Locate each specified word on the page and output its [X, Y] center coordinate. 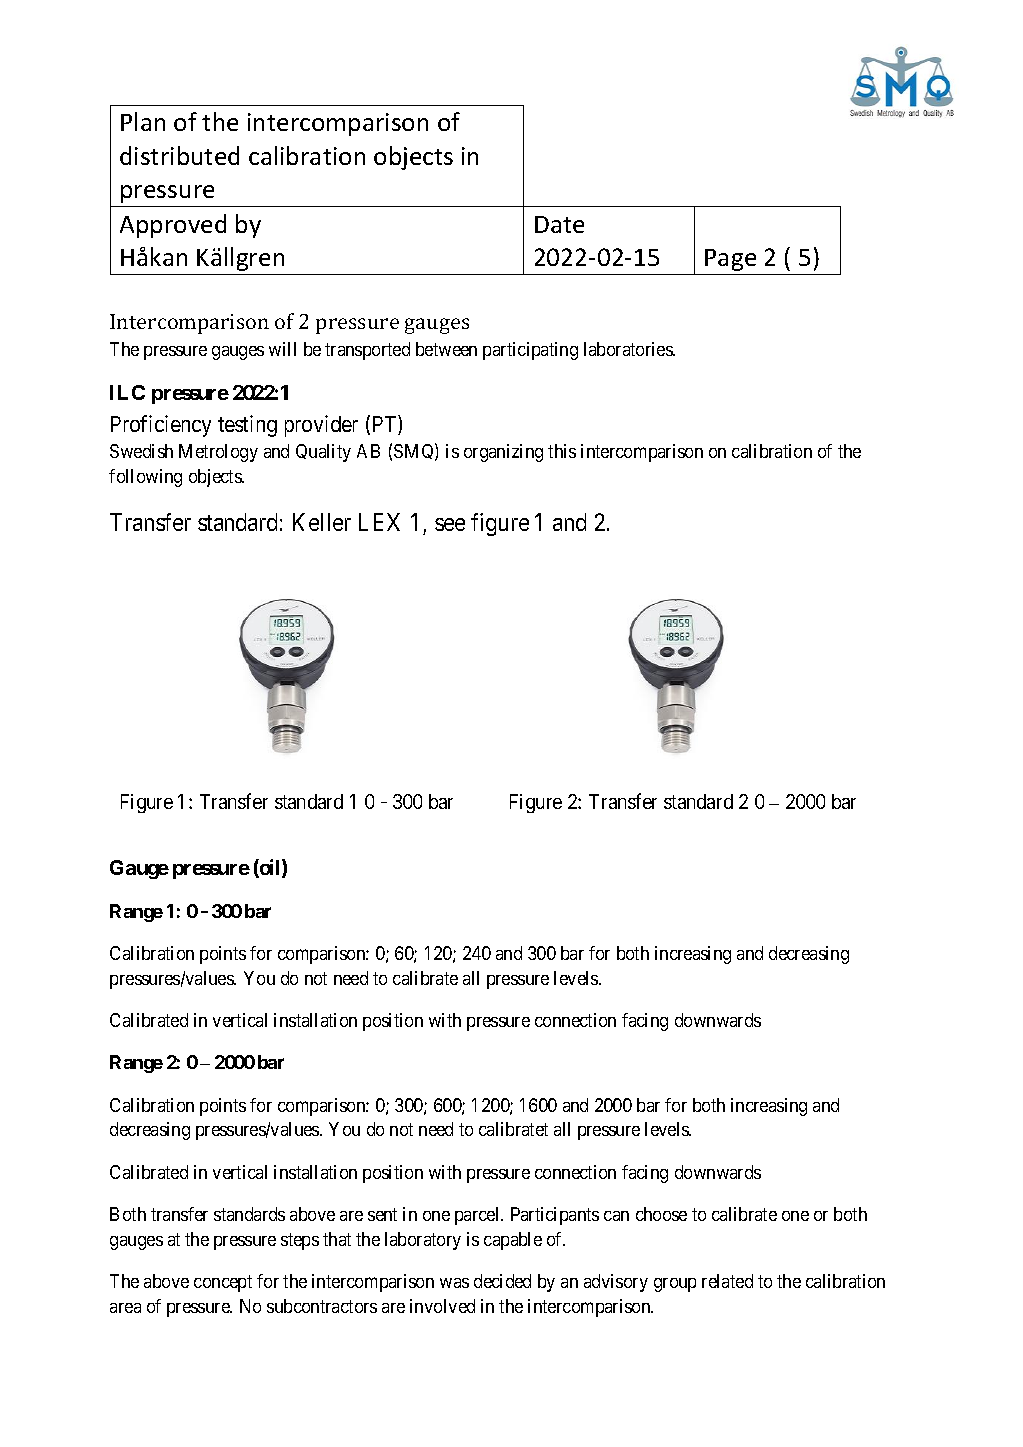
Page [730, 260]
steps [300, 1241]
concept [223, 1283]
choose [661, 1214]
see [450, 524]
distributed [179, 155]
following [145, 478]
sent [382, 1214]
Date [559, 224]
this [562, 451]
